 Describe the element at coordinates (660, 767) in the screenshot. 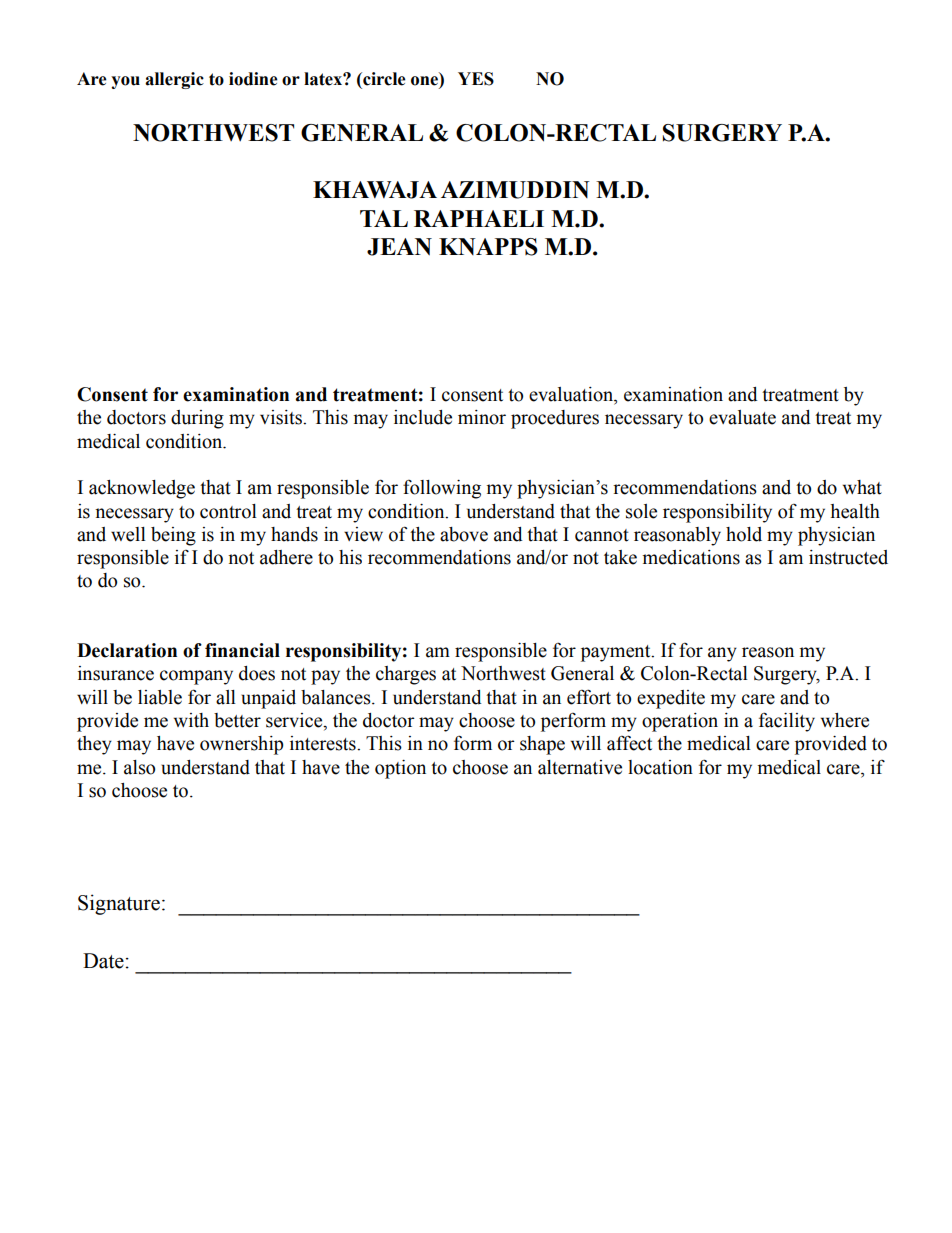

I see `location` at that location.
